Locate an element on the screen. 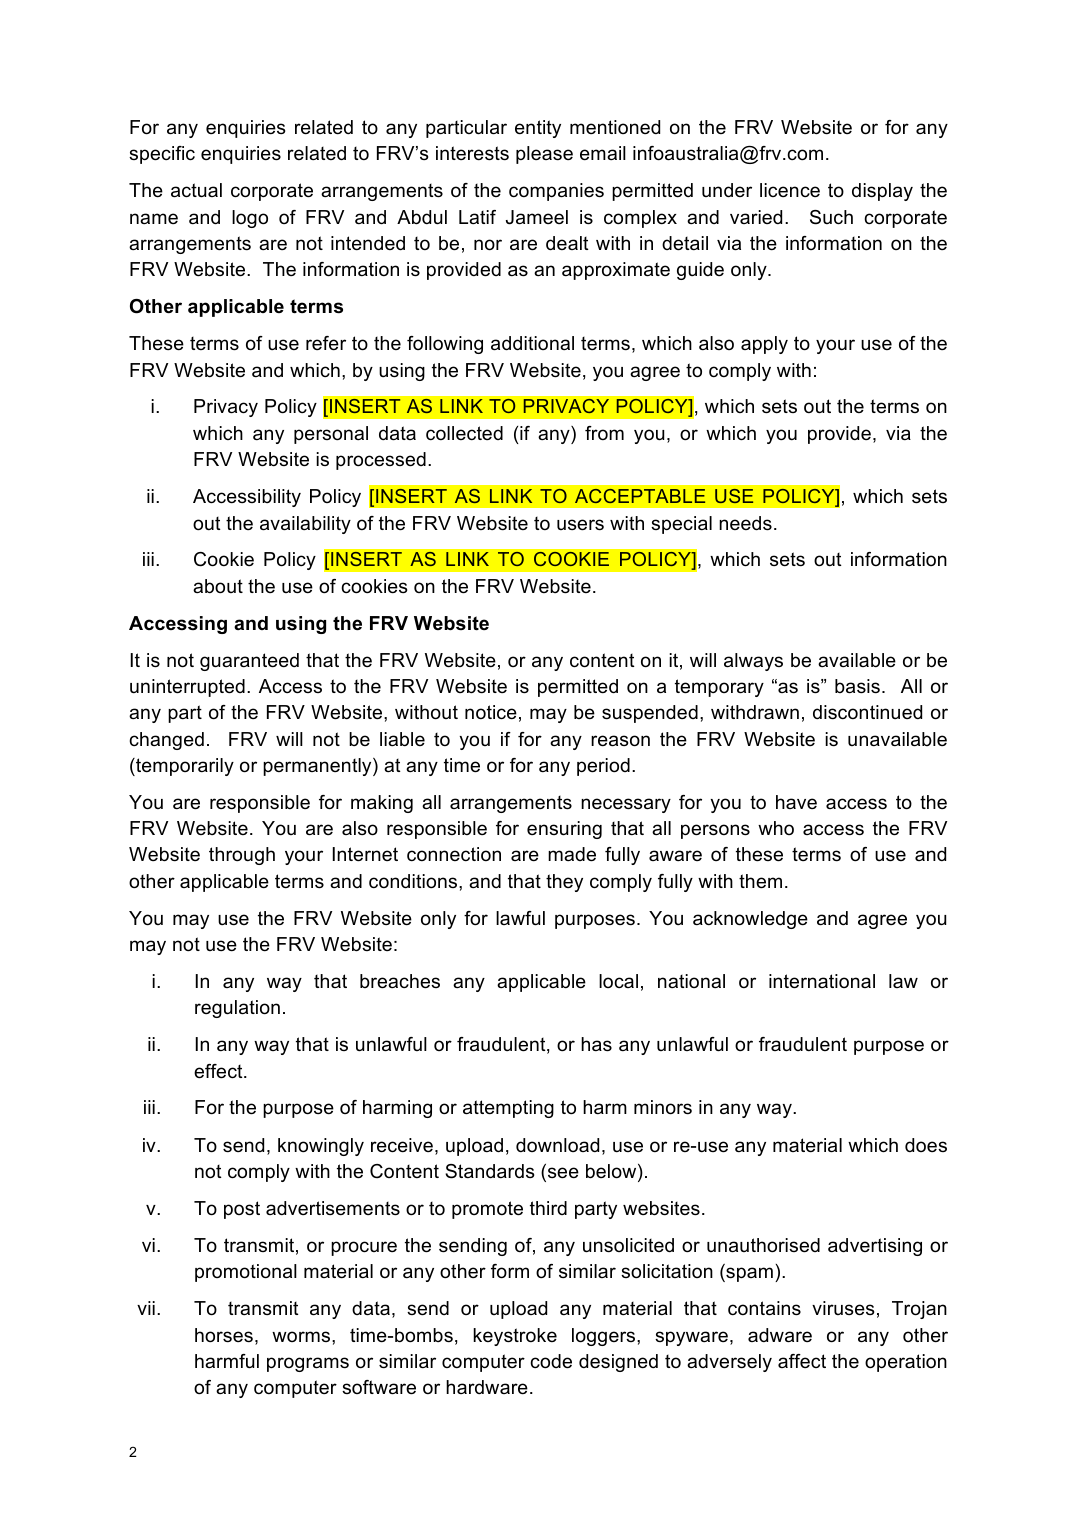 The height and width of the screenshot is (1519, 1074). through is located at coordinates (242, 856).
